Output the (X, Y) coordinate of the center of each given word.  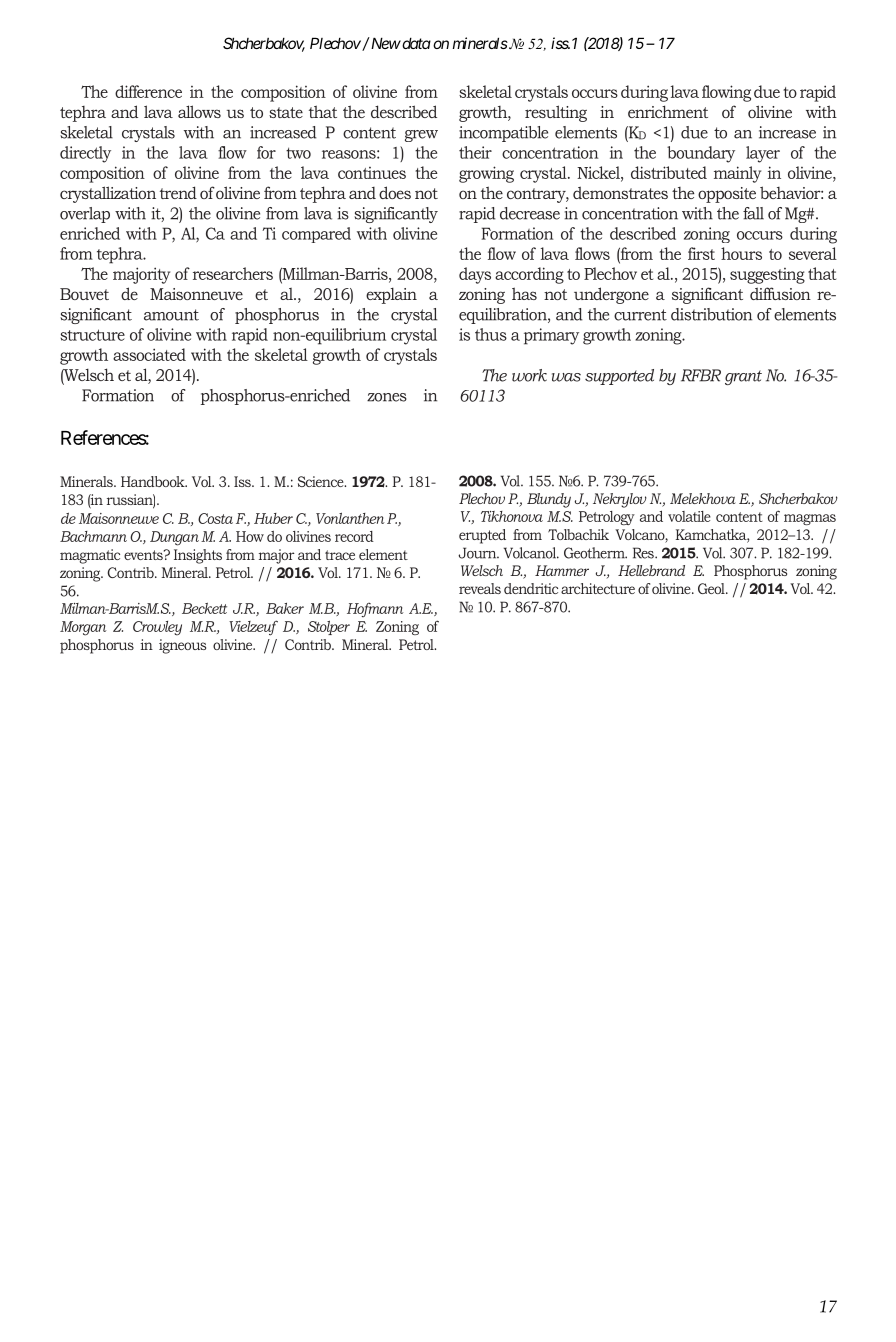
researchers (233, 273)
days (475, 275)
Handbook (154, 481)
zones (387, 397)
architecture (598, 588)
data (415, 43)
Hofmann (375, 610)
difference (148, 91)
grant (743, 377)
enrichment (668, 111)
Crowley (157, 628)
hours (741, 253)
